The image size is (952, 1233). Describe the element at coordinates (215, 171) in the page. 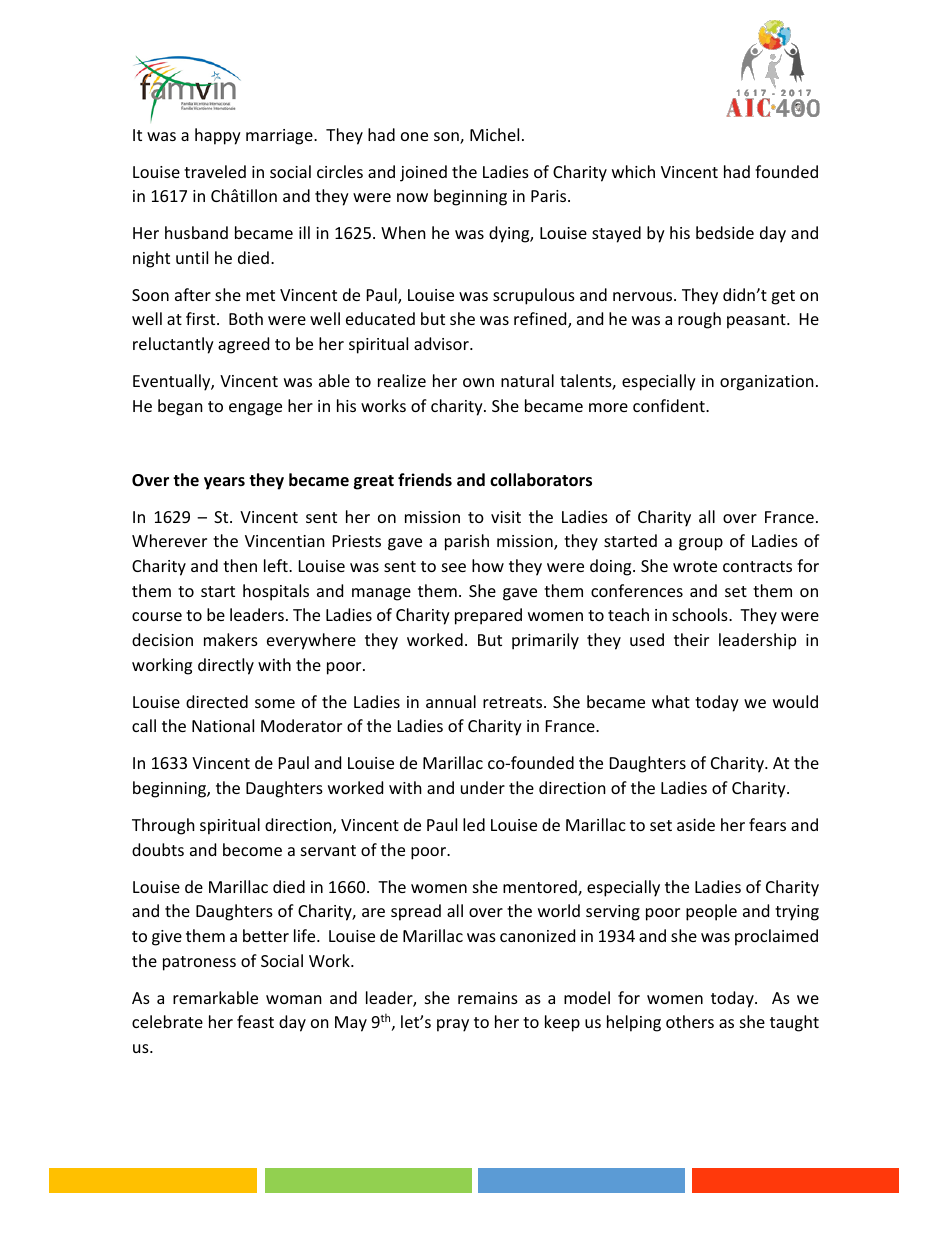

I see `traveled` at that location.
